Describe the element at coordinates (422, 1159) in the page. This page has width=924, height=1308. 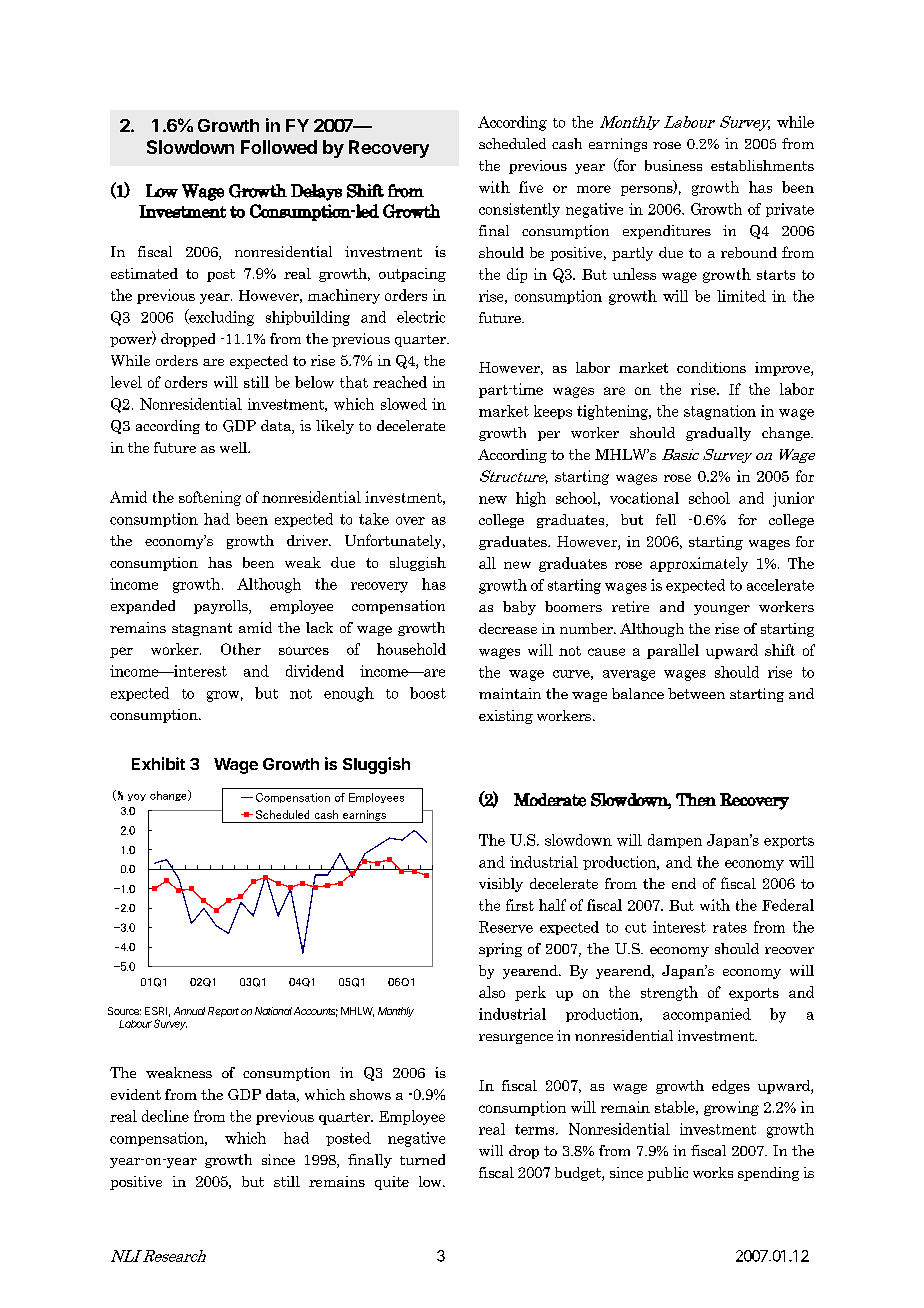
I see `turned` at that location.
